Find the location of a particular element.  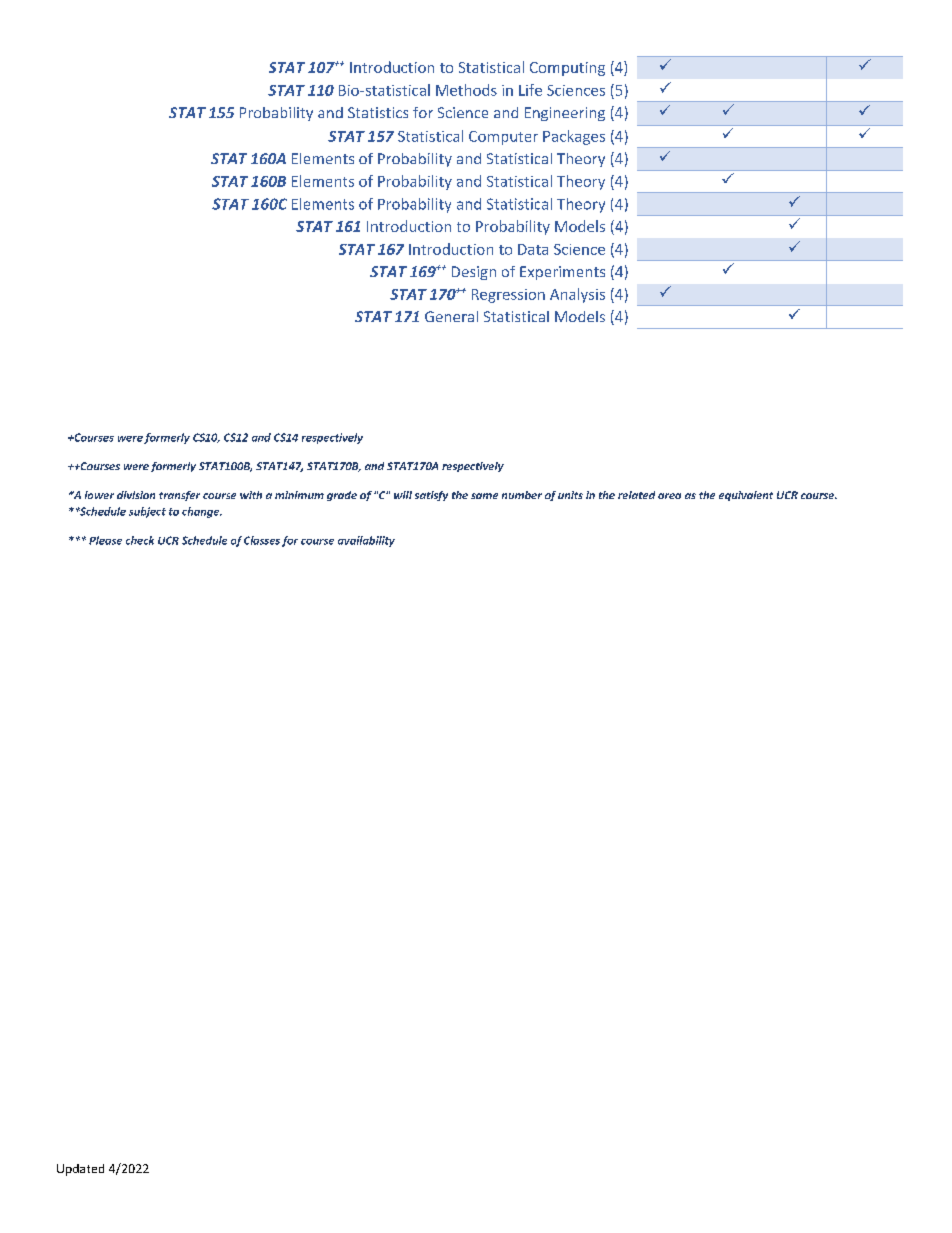

division is located at coordinates (136, 495).
